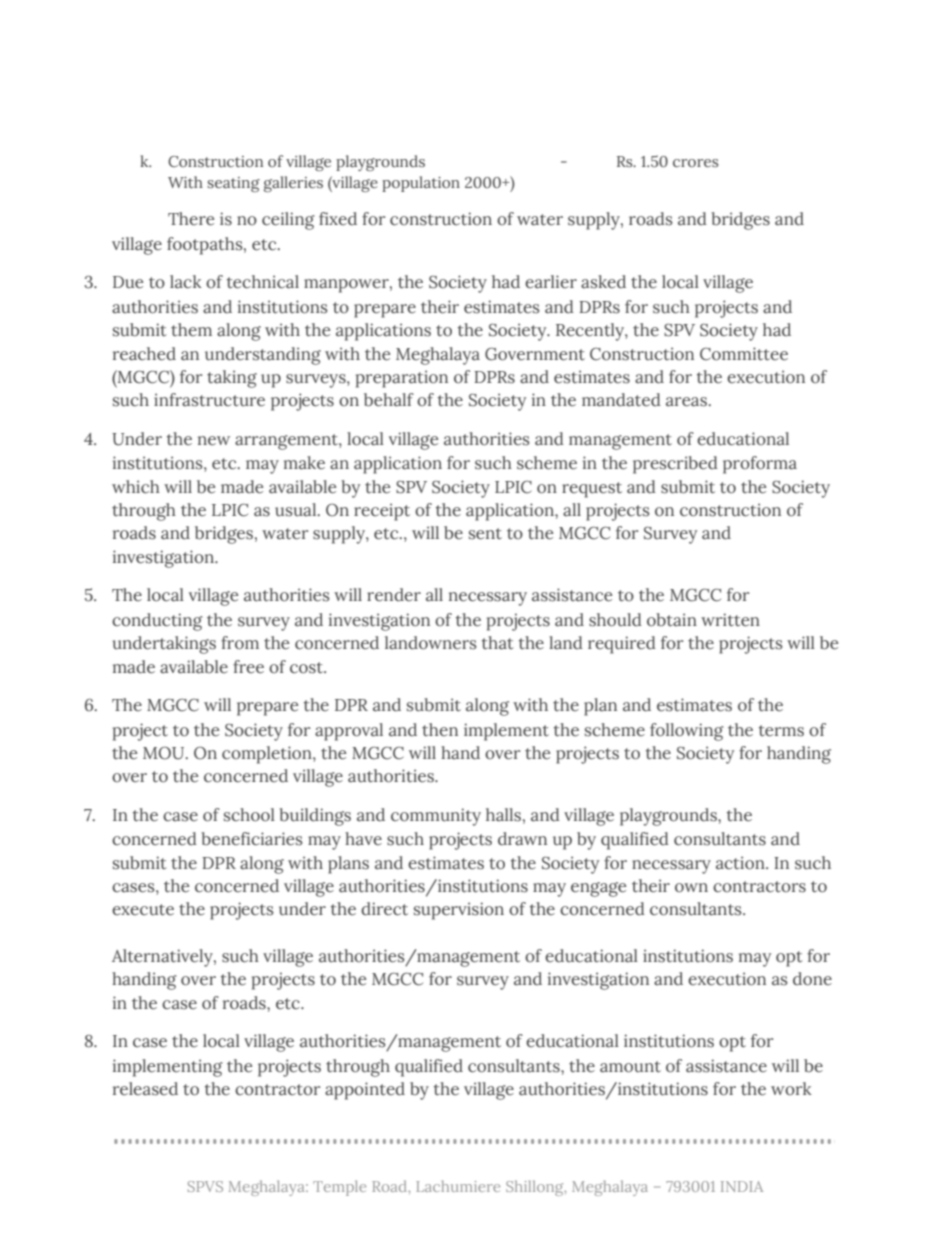 The image size is (952, 1233). Describe the element at coordinates (687, 732) in the screenshot. I see `following` at that location.
